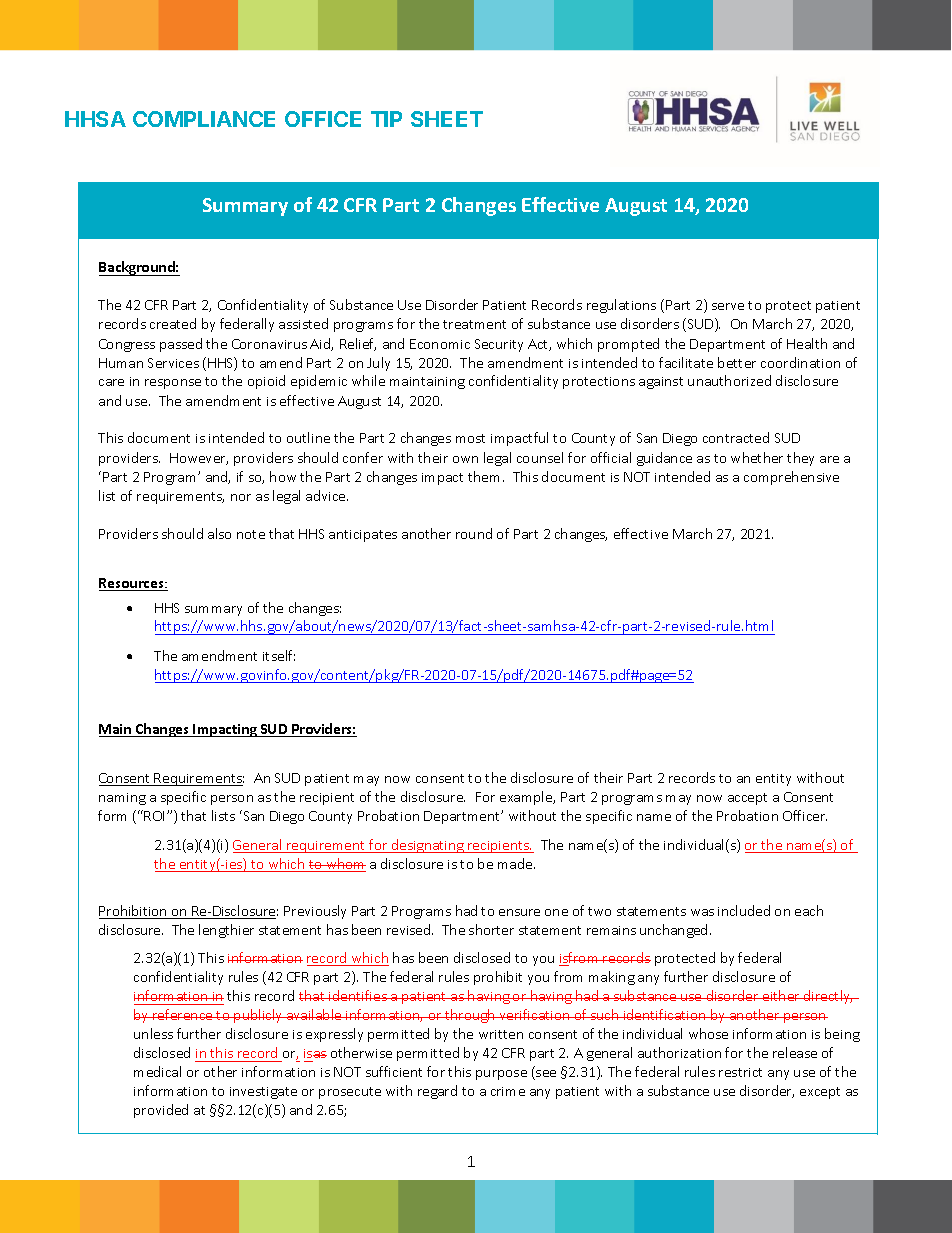 The width and height of the image is (952, 1233). I want to click on COMPLIANCE, so click(204, 119).
